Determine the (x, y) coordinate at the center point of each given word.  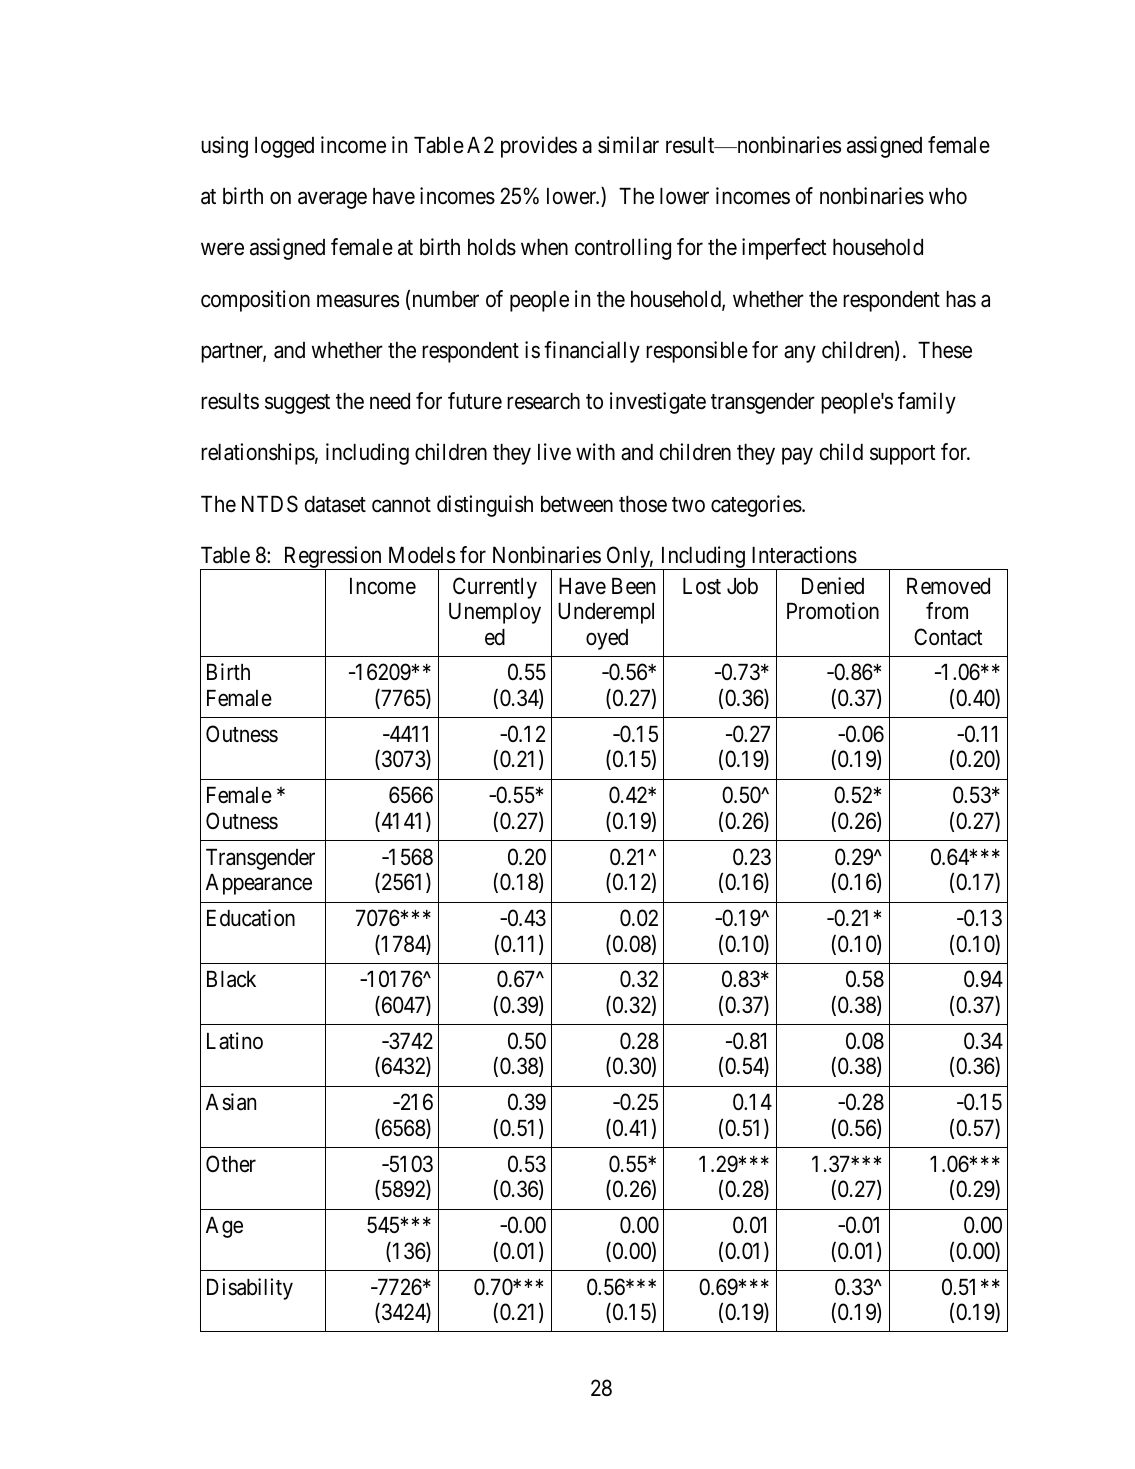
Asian (231, 1102)
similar (628, 145)
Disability (250, 1289)
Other (231, 1164)
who (948, 196)
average (332, 200)
